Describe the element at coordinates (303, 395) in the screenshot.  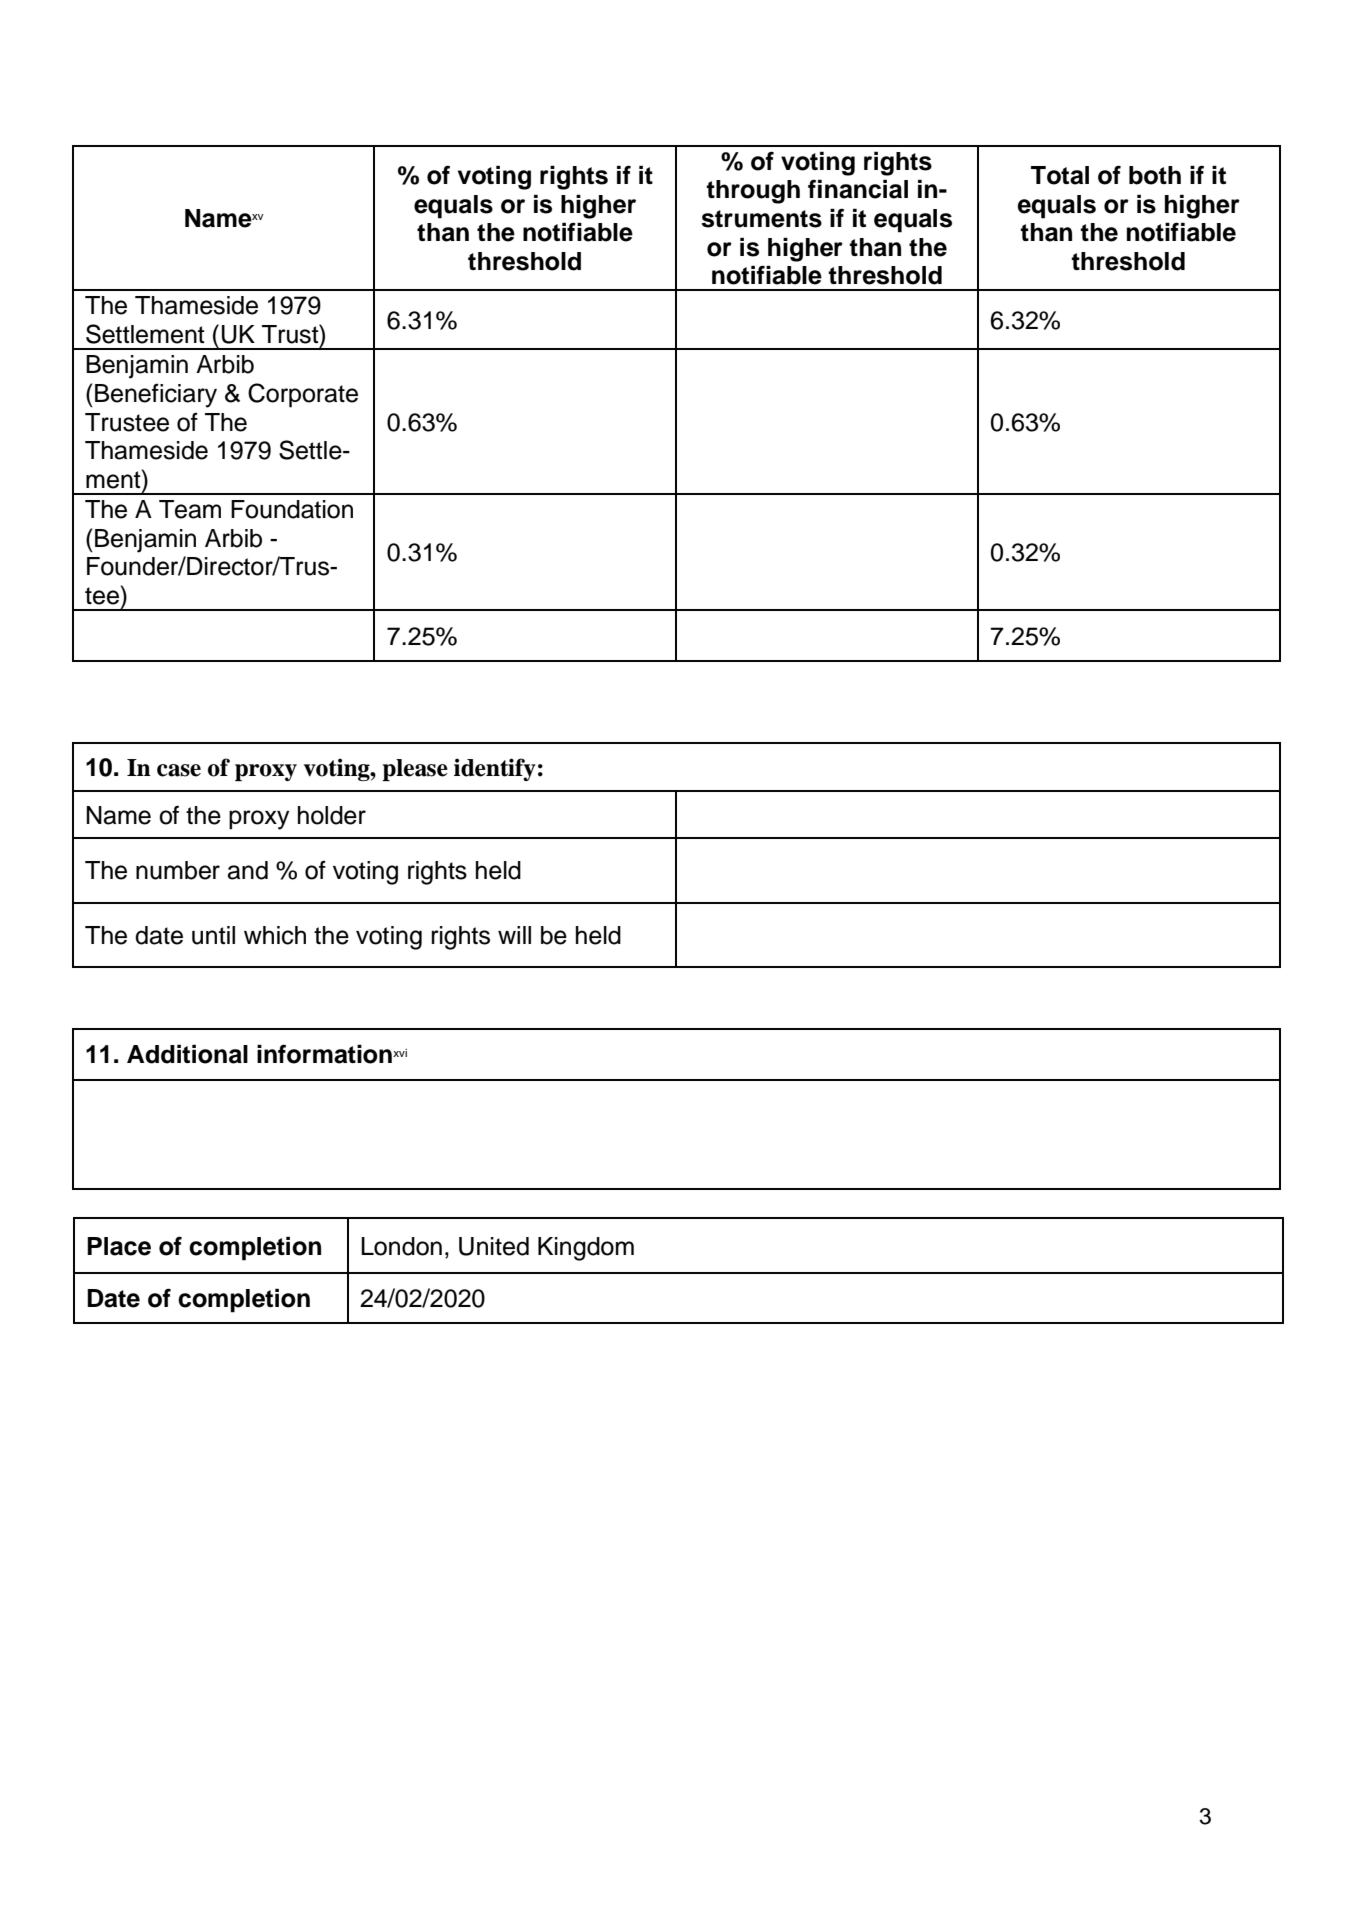
I see `Corporate` at that location.
